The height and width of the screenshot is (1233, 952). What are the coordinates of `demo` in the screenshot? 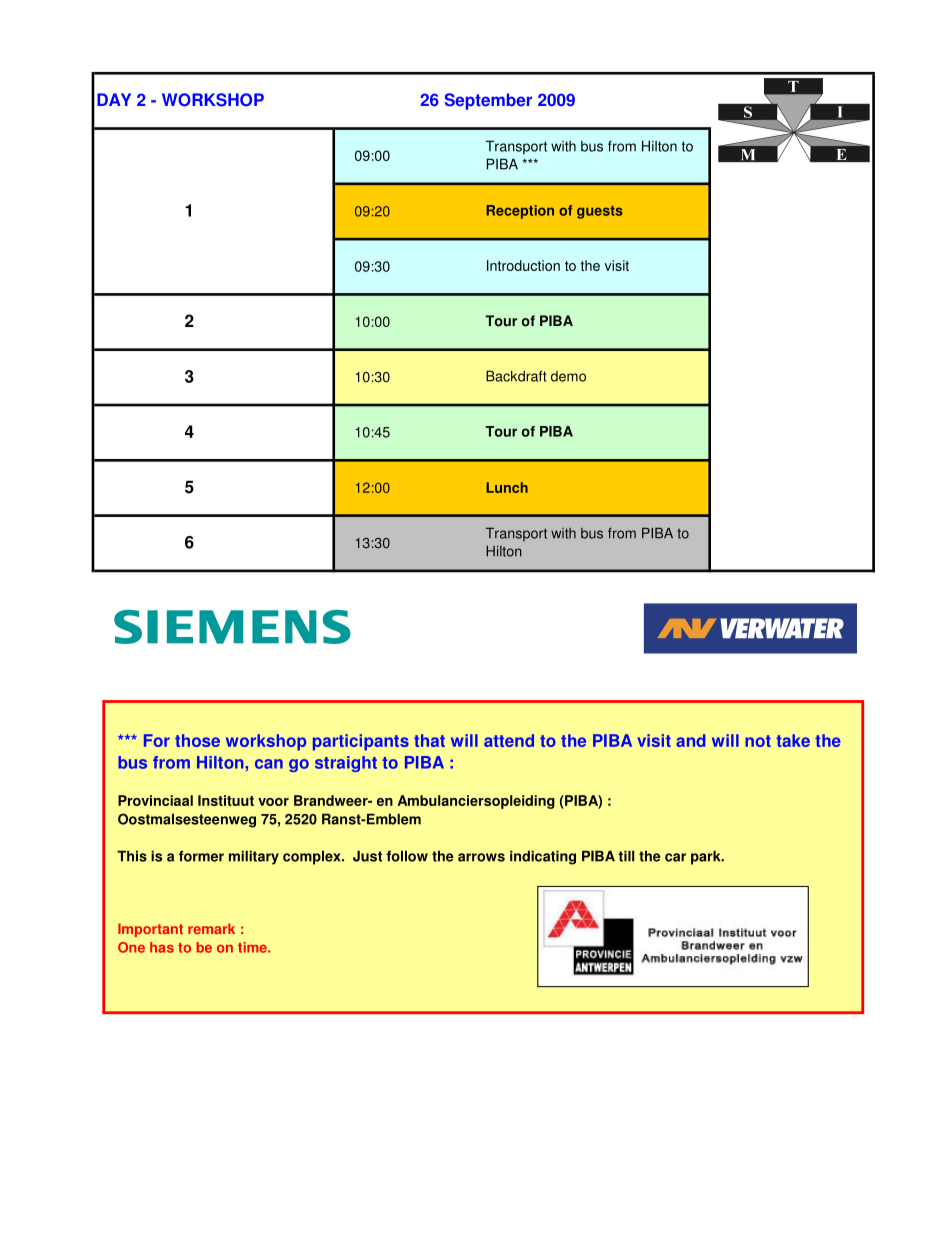 It's located at (568, 376).
